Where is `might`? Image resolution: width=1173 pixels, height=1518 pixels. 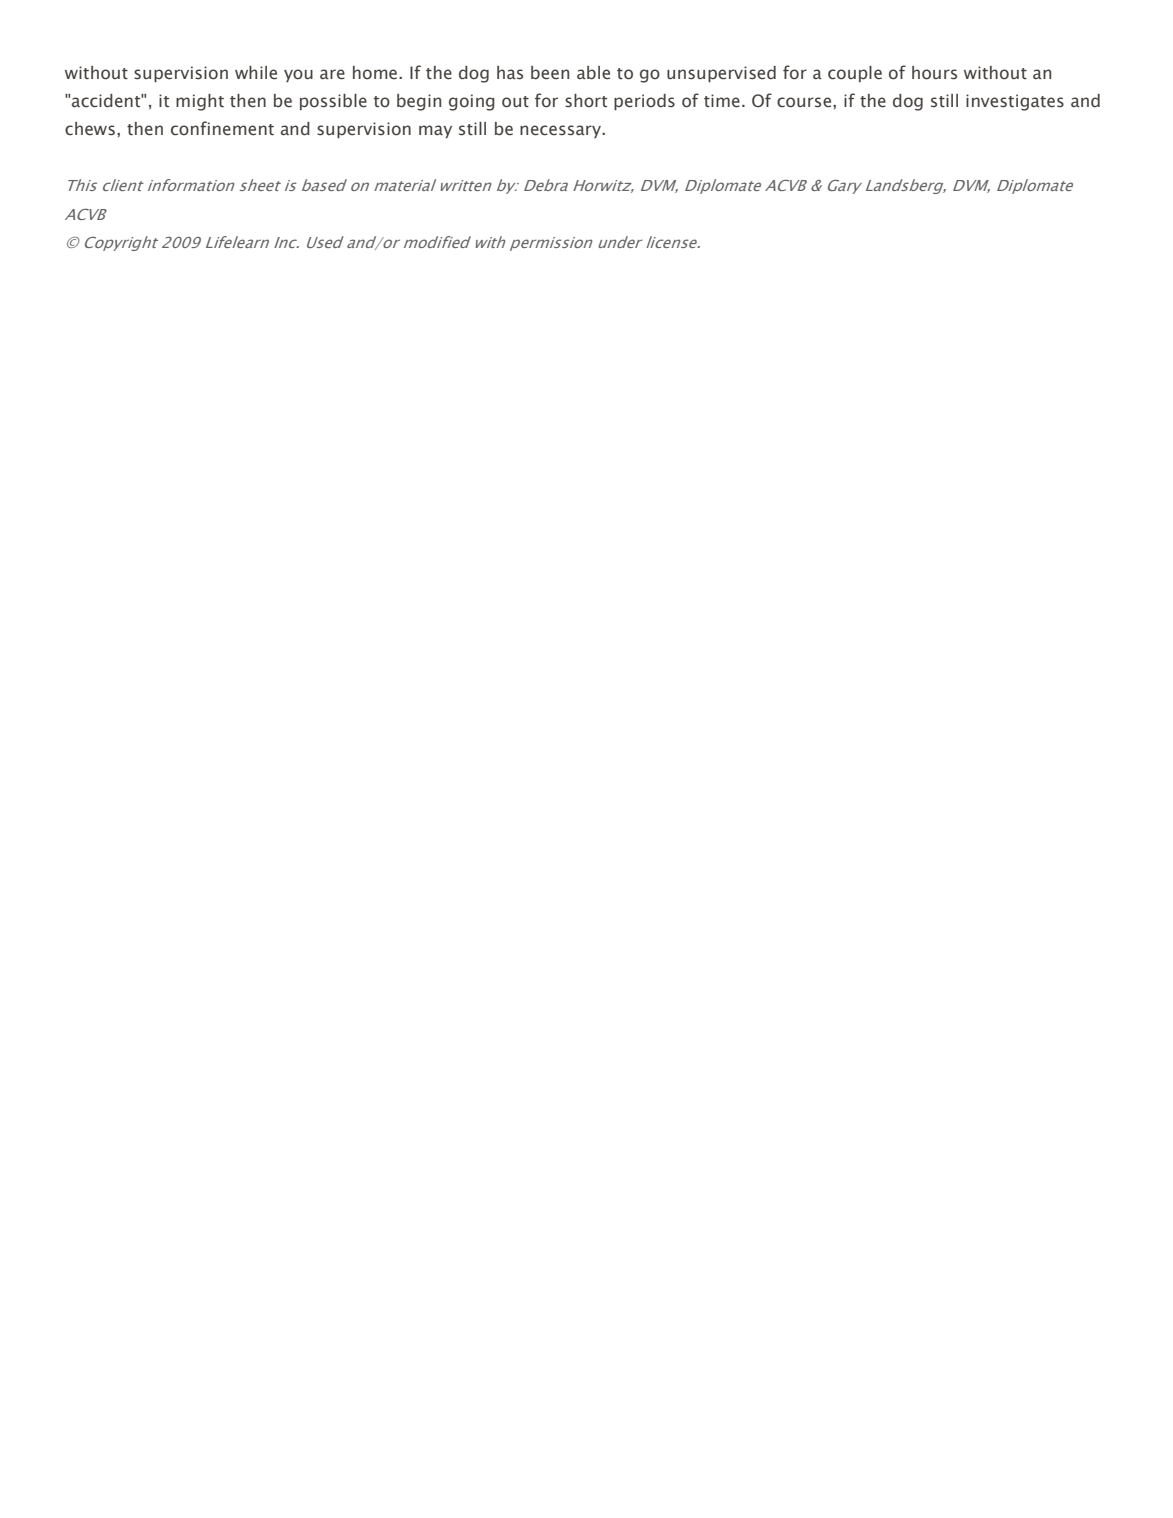 might is located at coordinates (200, 102).
